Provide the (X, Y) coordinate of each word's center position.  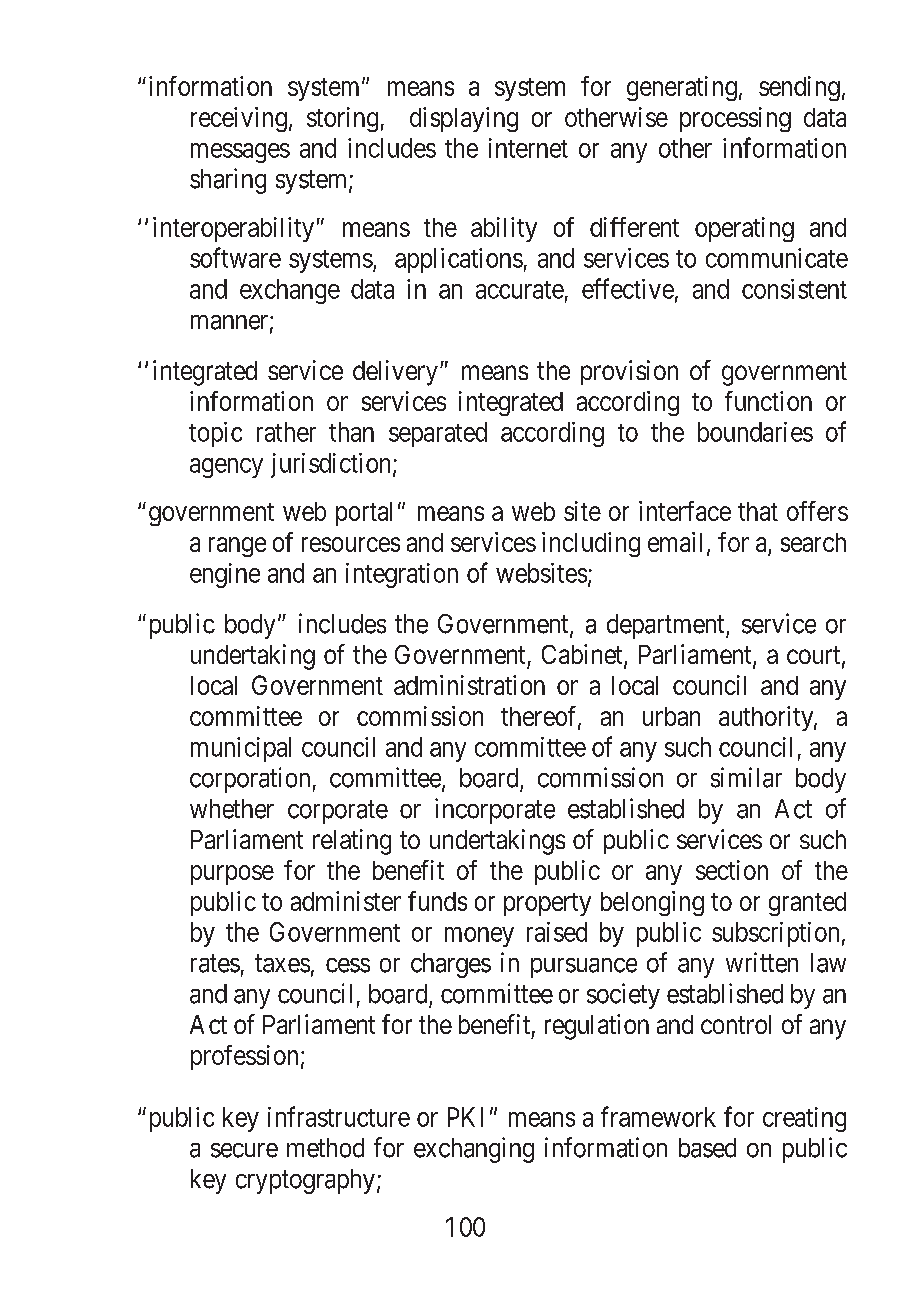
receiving (239, 119)
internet (528, 148)
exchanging (474, 1150)
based (707, 1148)
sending (799, 88)
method (325, 1148)
